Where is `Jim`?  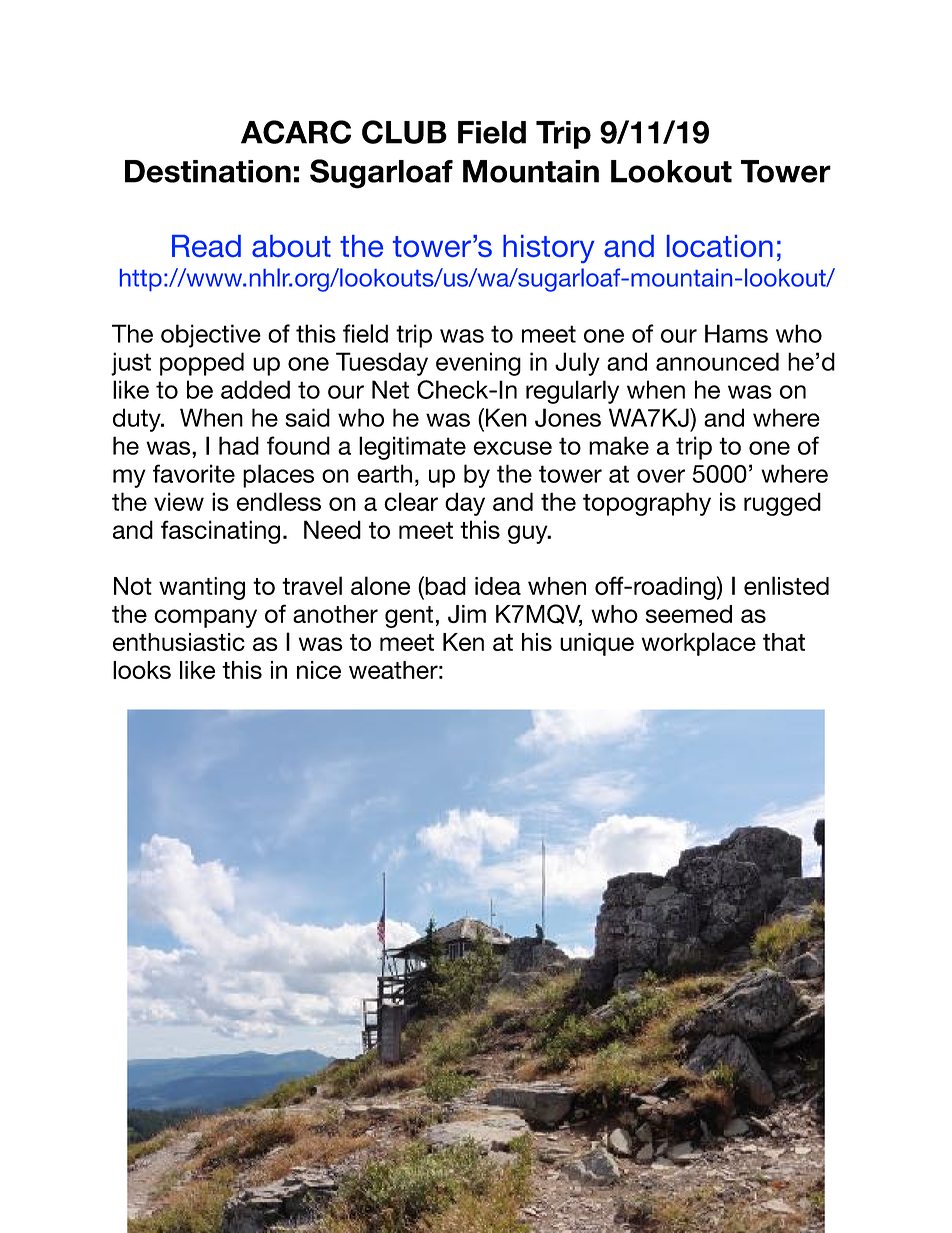 Jim is located at coordinates (467, 614).
